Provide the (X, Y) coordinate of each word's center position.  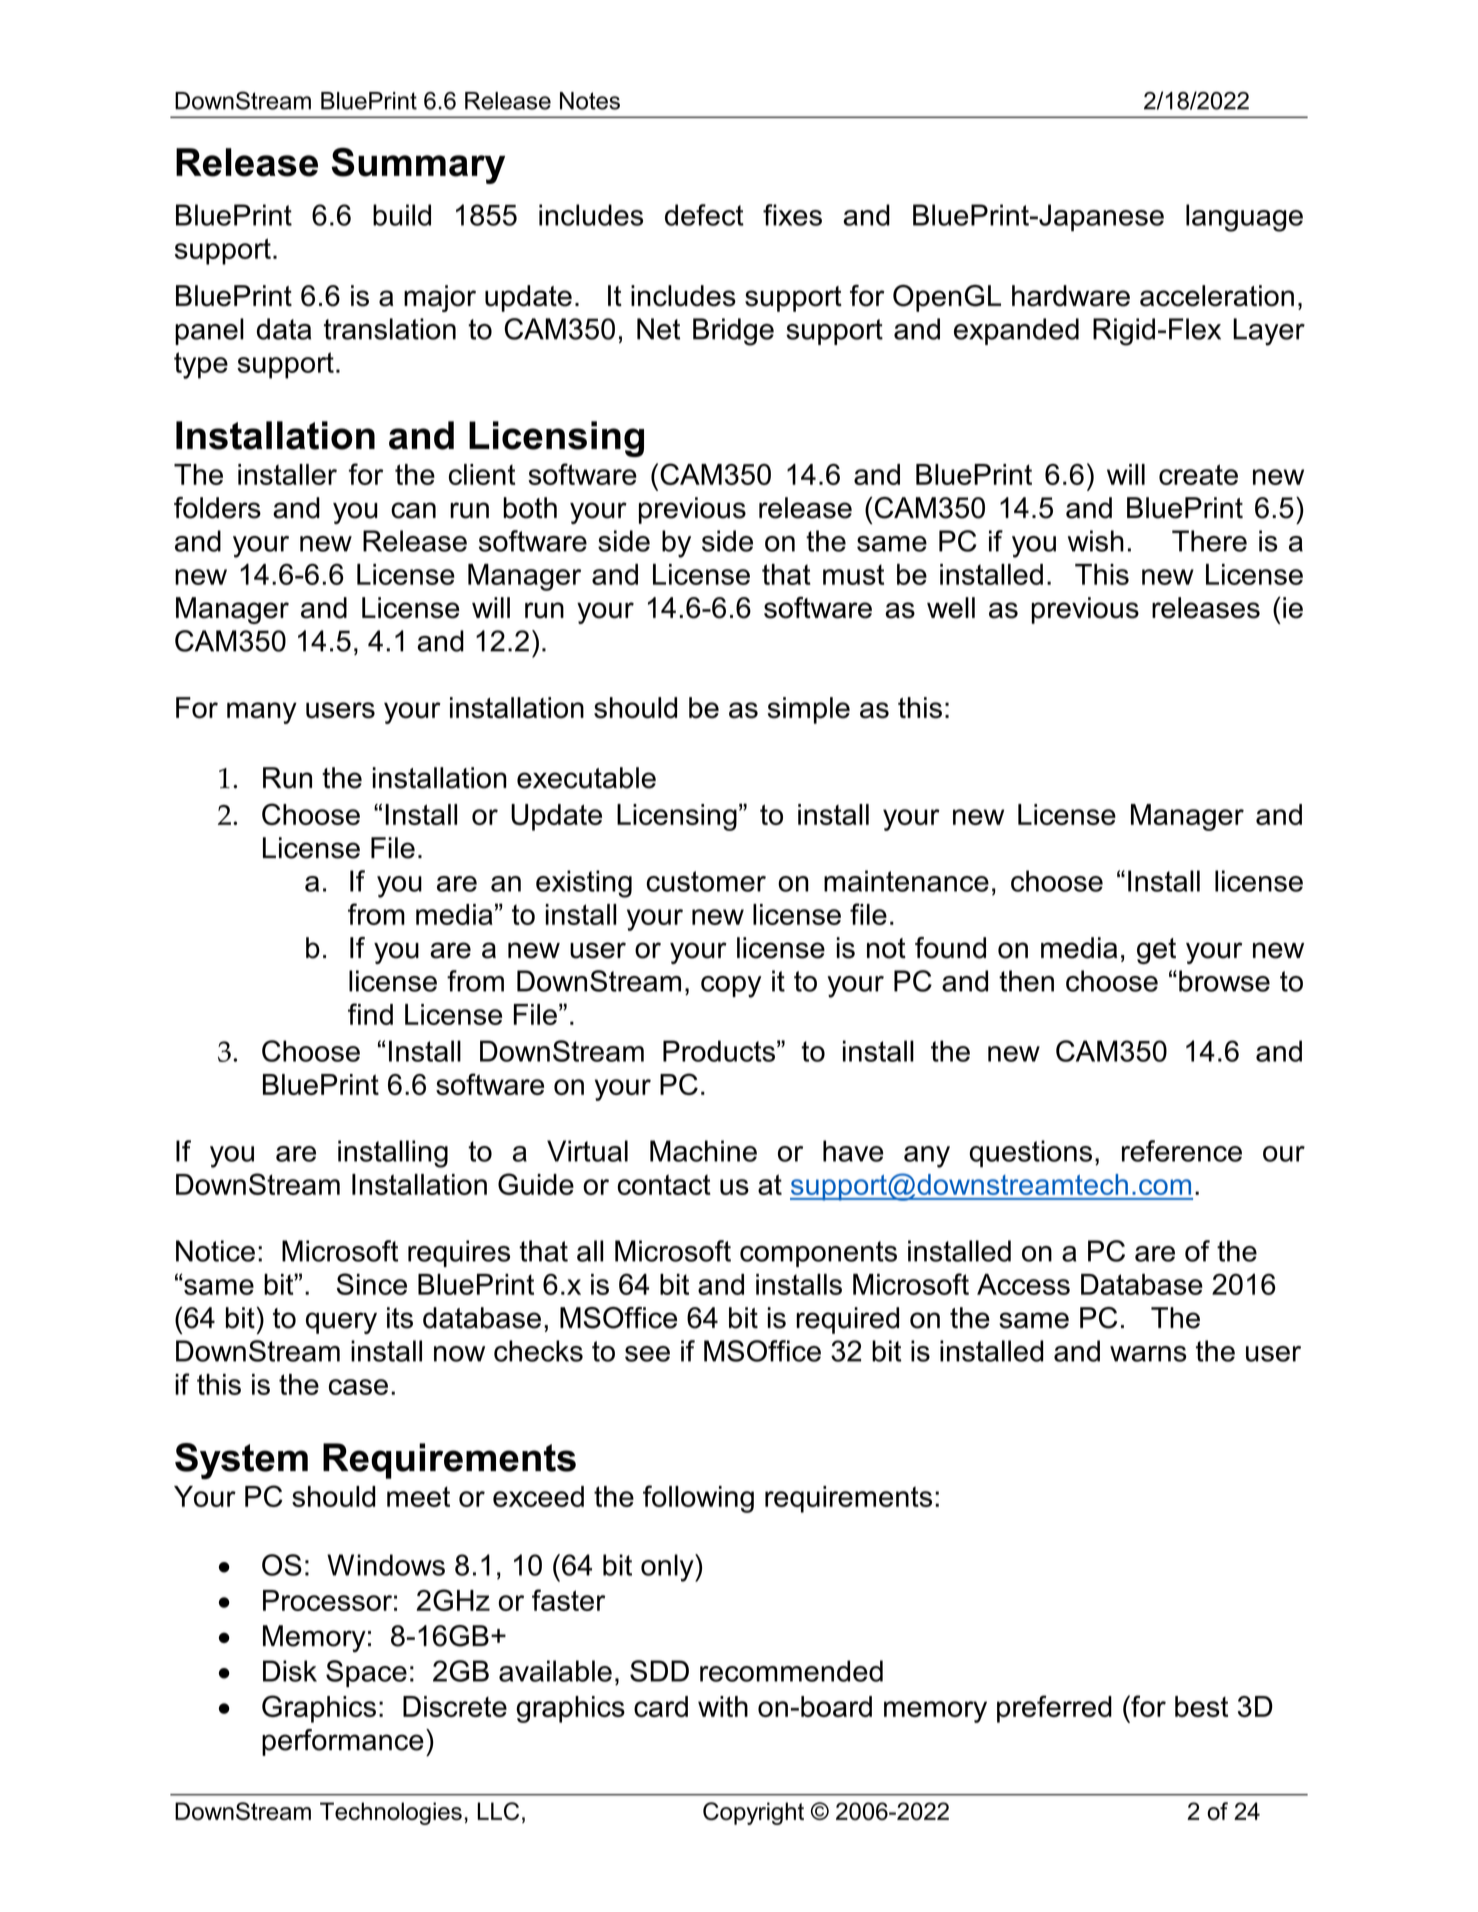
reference (1182, 1151)
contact (664, 1184)
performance (343, 1742)
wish (1096, 541)
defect (704, 215)
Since (372, 1284)
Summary (418, 165)
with (723, 1706)
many (262, 713)
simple (809, 710)
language (1244, 218)
